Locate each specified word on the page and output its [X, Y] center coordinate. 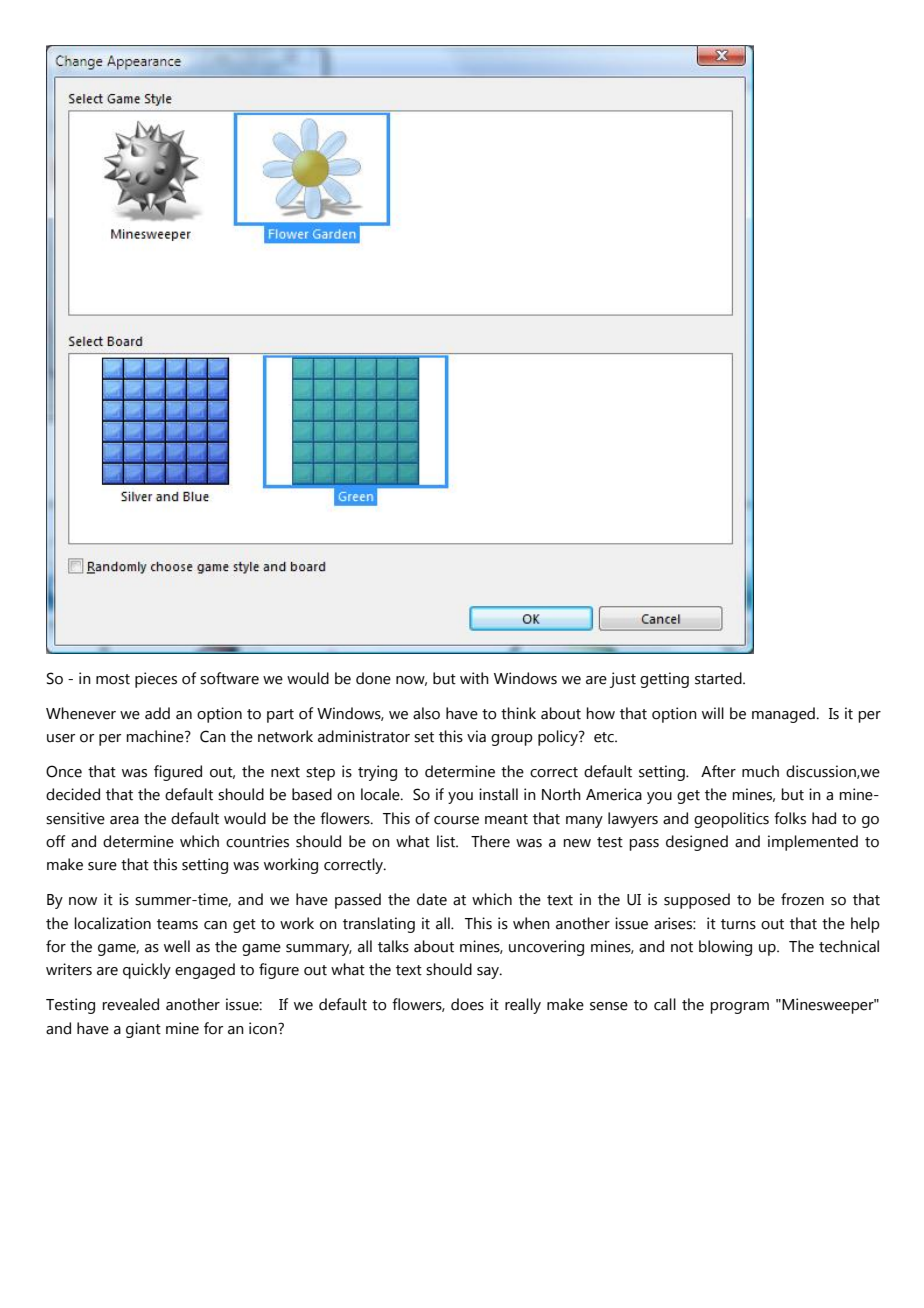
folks [790, 818]
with [474, 678]
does [467, 1004]
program [739, 1008]
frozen [802, 899]
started [719, 678]
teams [177, 924]
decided [73, 794]
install [498, 794]
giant [143, 1030]
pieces [156, 680]
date [432, 899]
